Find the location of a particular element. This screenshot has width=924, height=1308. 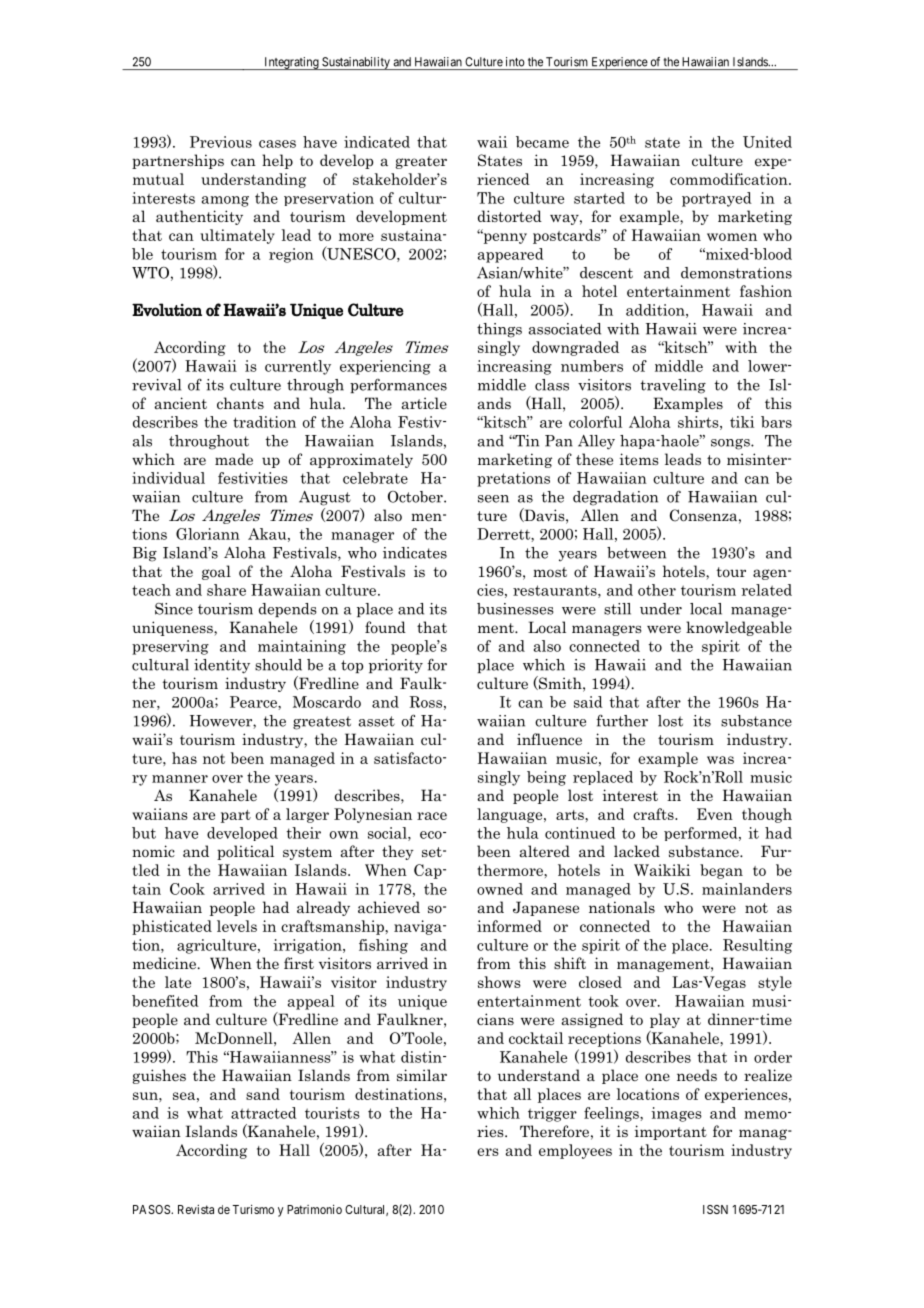

Previous is located at coordinates (221, 142).
